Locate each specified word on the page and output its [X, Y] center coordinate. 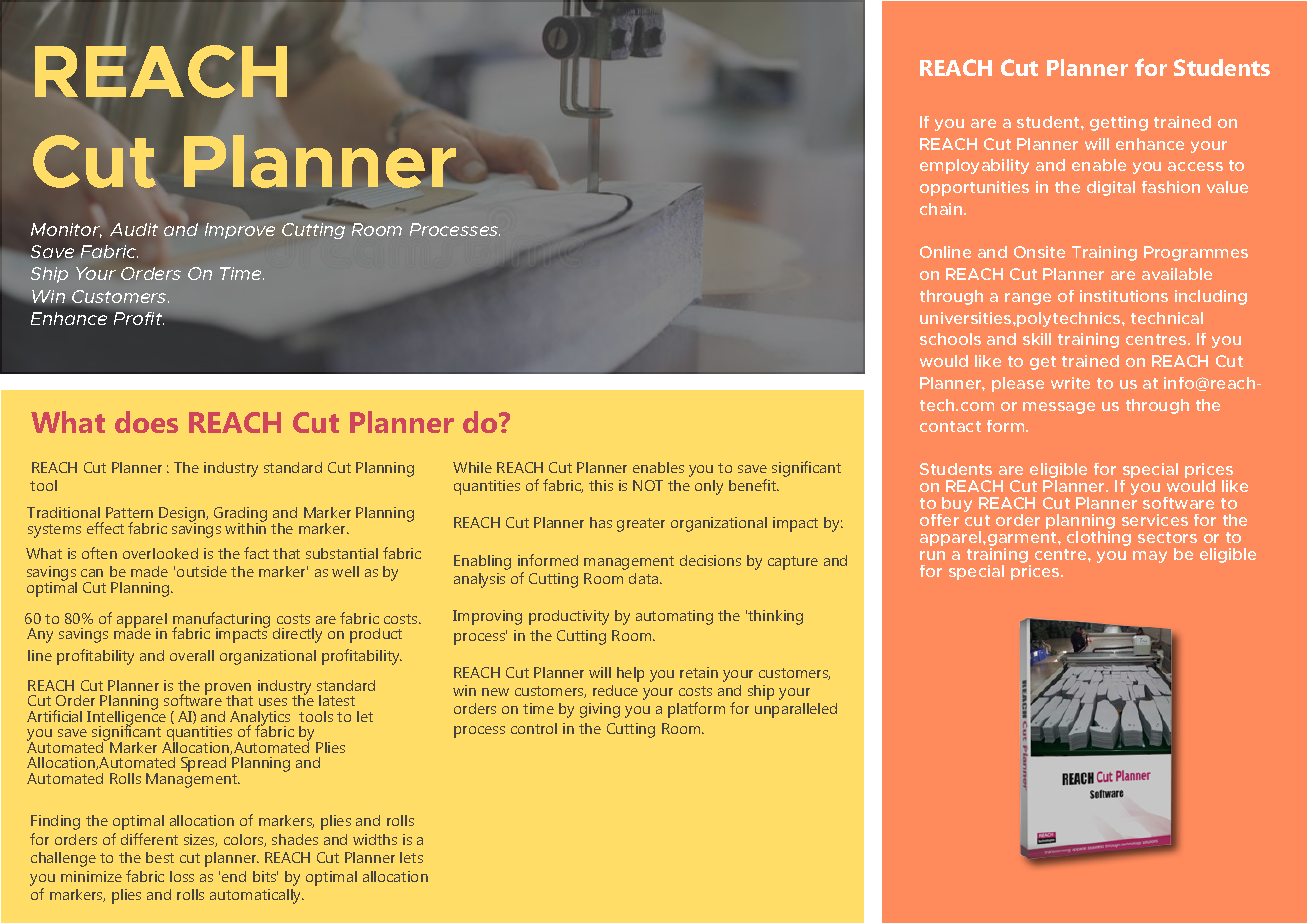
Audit [134, 229]
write [1070, 383]
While [472, 467]
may [1150, 557]
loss [182, 876]
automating [674, 617]
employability [974, 166]
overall [192, 655]
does [146, 422]
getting [1119, 123]
